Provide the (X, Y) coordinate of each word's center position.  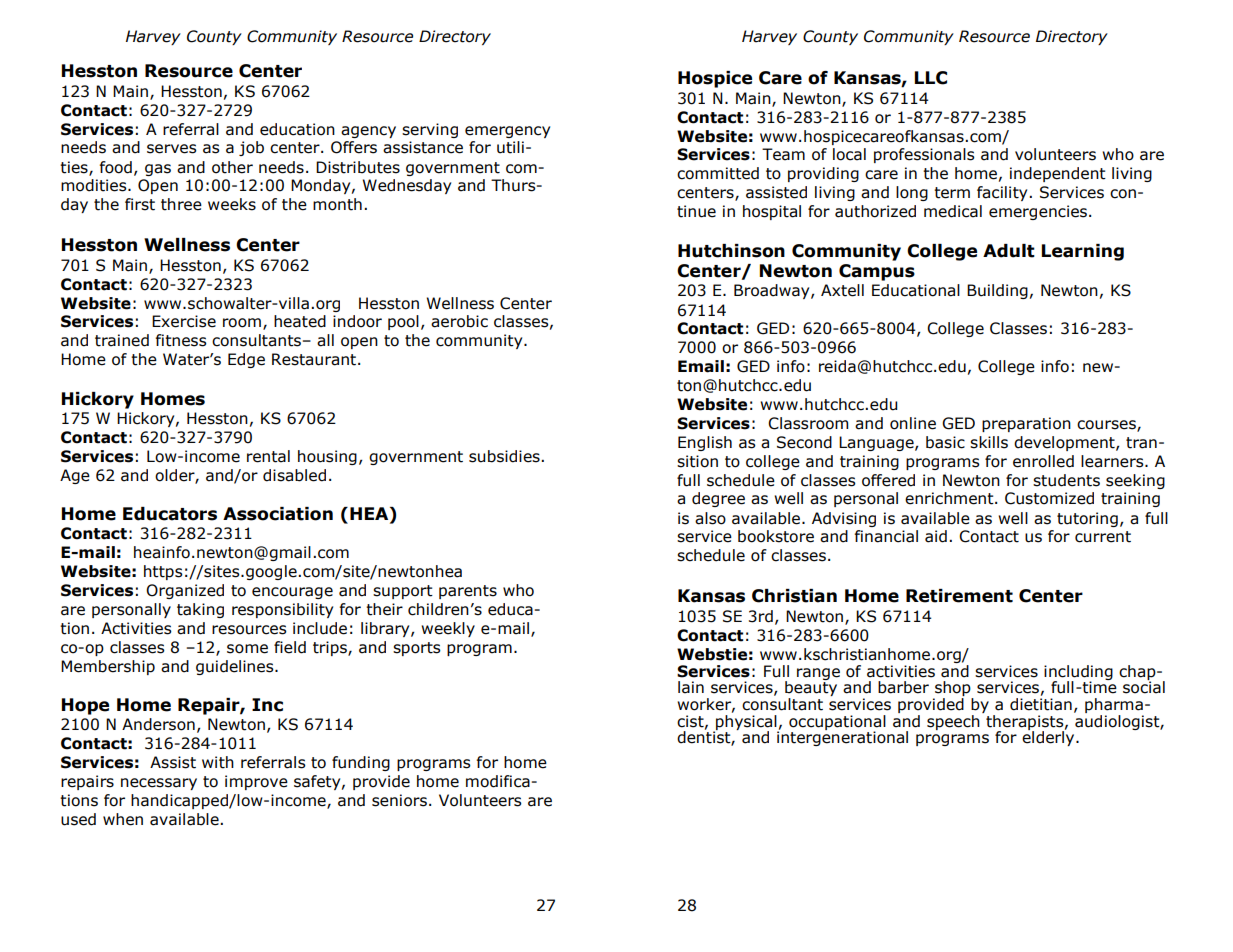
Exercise (184, 321)
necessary (159, 784)
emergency (507, 132)
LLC (931, 78)
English (705, 443)
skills (989, 442)
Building (997, 291)
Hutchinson (731, 251)
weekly (448, 629)
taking (200, 610)
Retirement (959, 596)
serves (172, 149)
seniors (399, 800)
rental (268, 456)
